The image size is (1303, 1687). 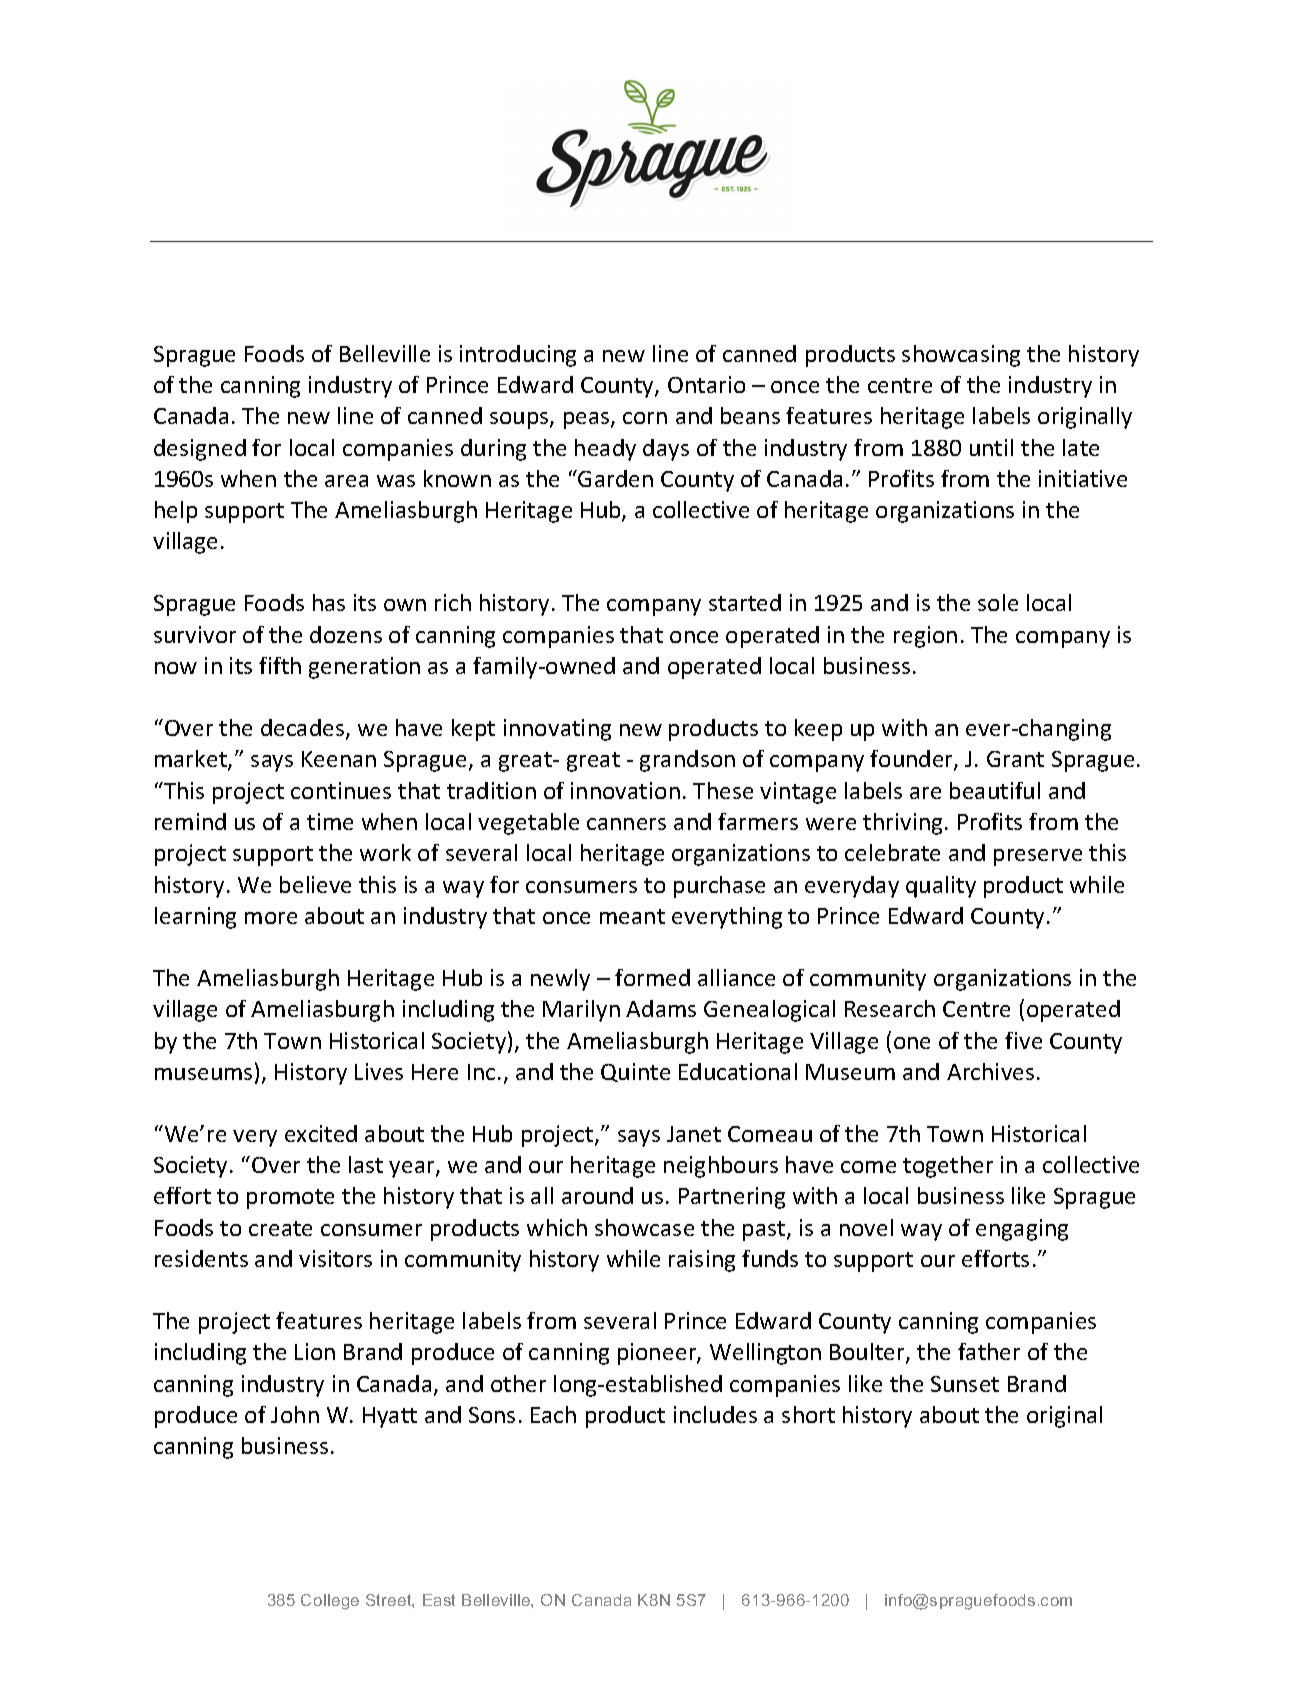 I want to click on formed, so click(x=652, y=977).
